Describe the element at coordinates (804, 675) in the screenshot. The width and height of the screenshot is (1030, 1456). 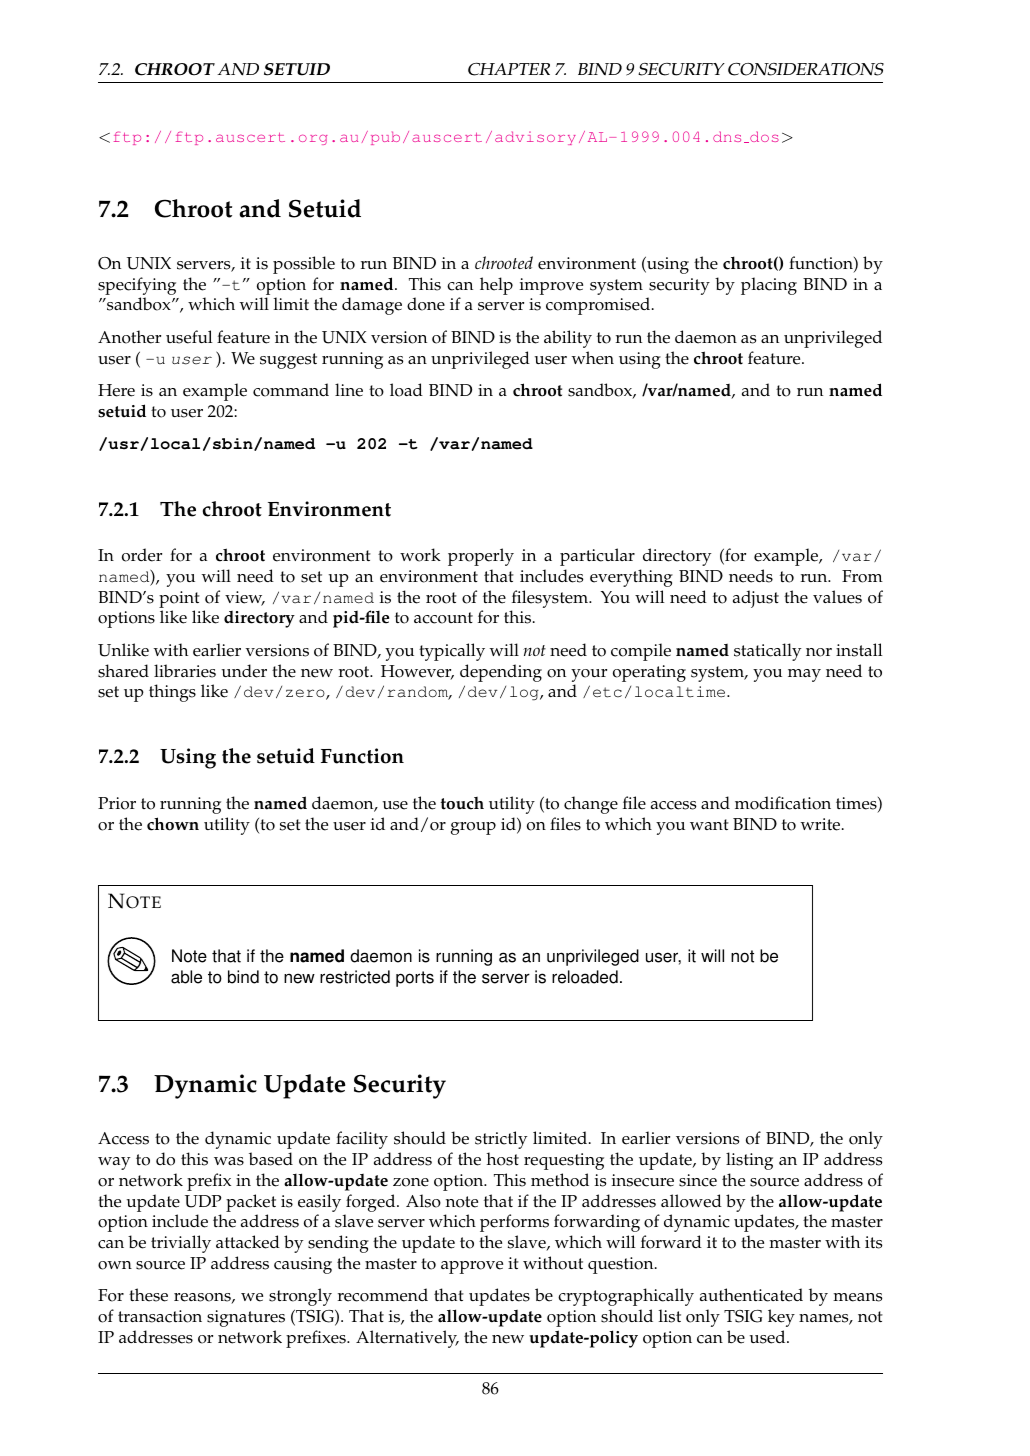
I see `may` at that location.
